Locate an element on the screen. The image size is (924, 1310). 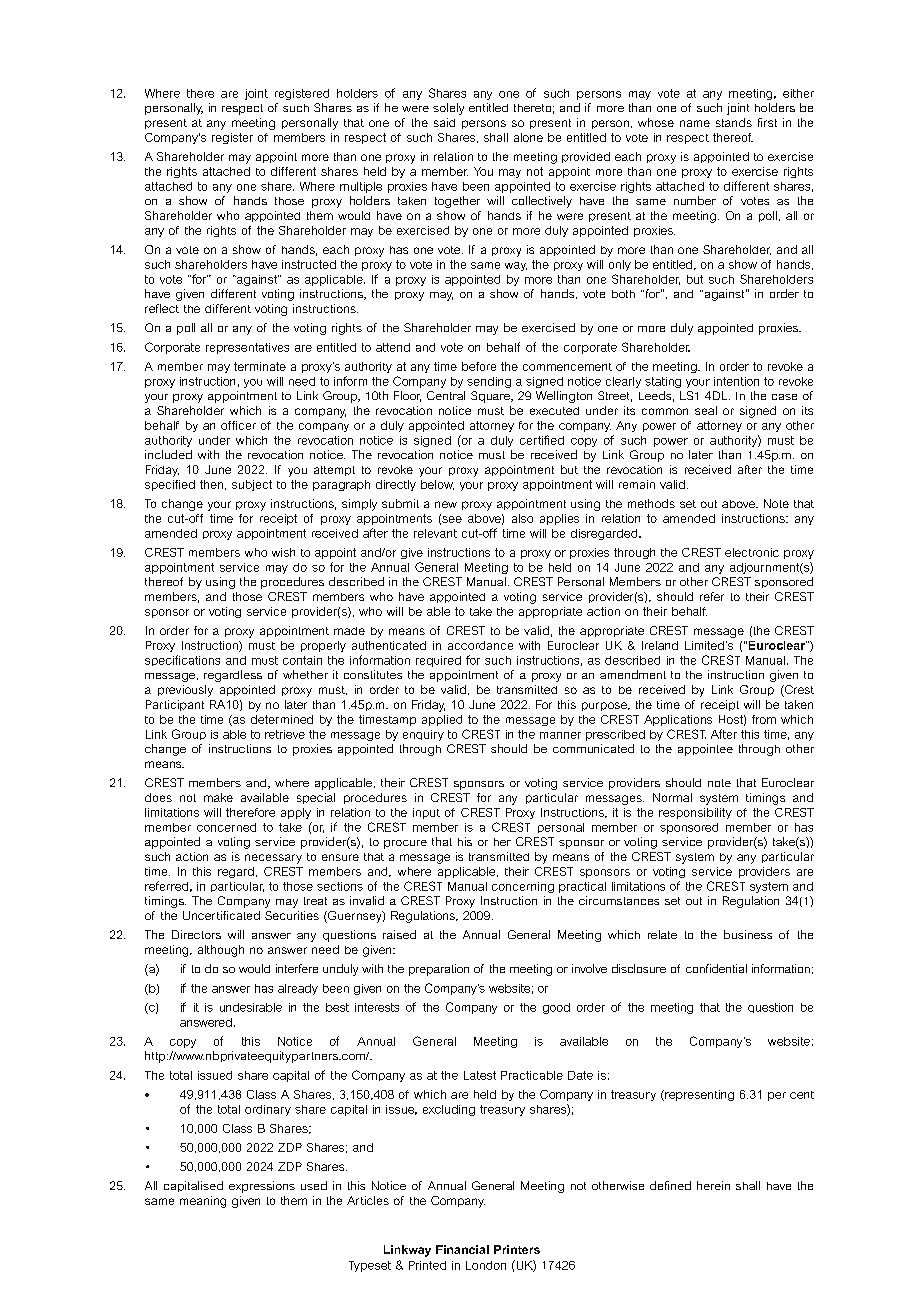
concerning is located at coordinates (523, 887).
